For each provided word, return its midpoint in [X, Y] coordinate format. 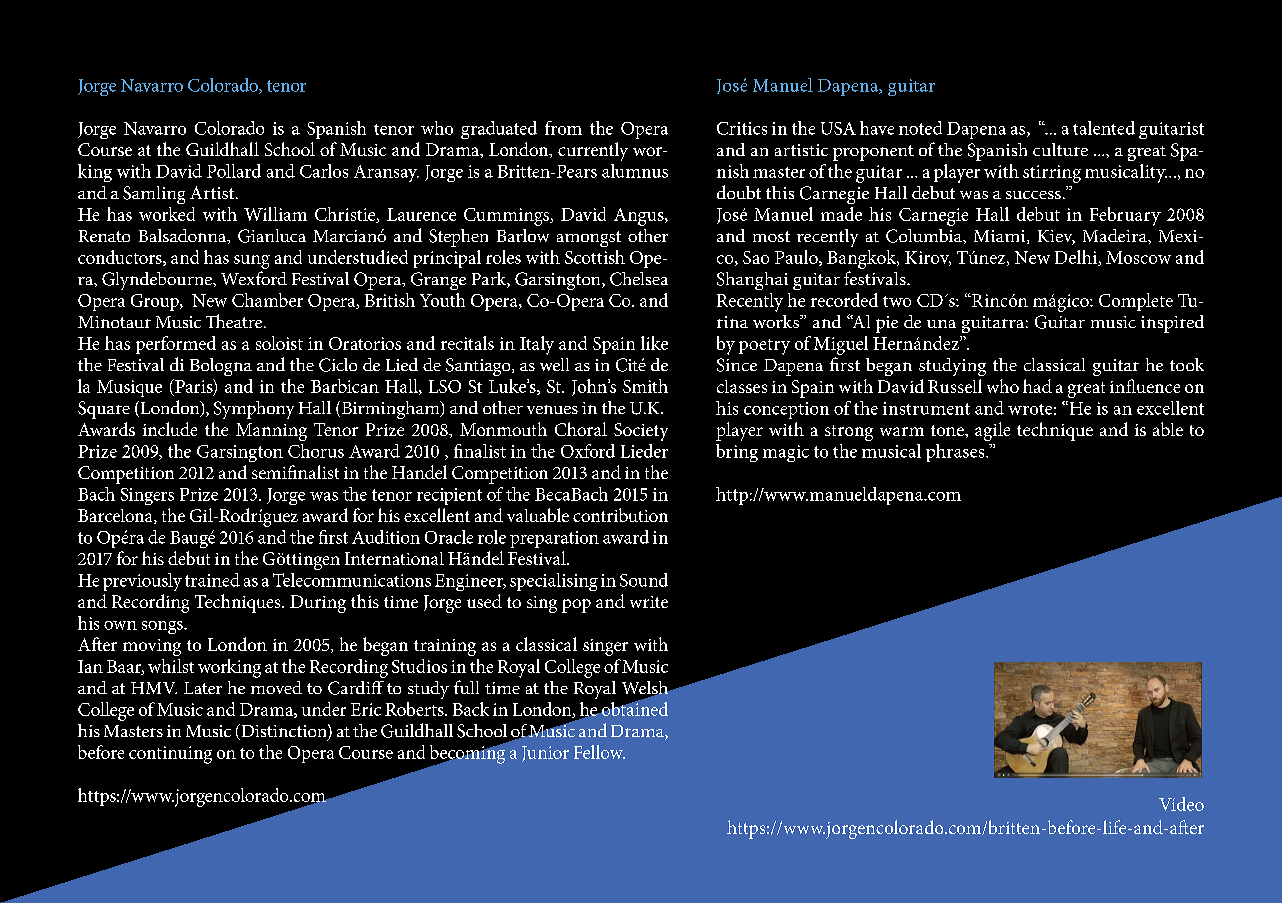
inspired [1172, 324]
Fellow [599, 752]
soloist [279, 343]
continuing [170, 755]
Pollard [234, 171]
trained [212, 580]
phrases [956, 453]
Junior [545, 754]
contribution [620, 515]
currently [593, 151]
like [654, 343]
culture [1060, 149]
